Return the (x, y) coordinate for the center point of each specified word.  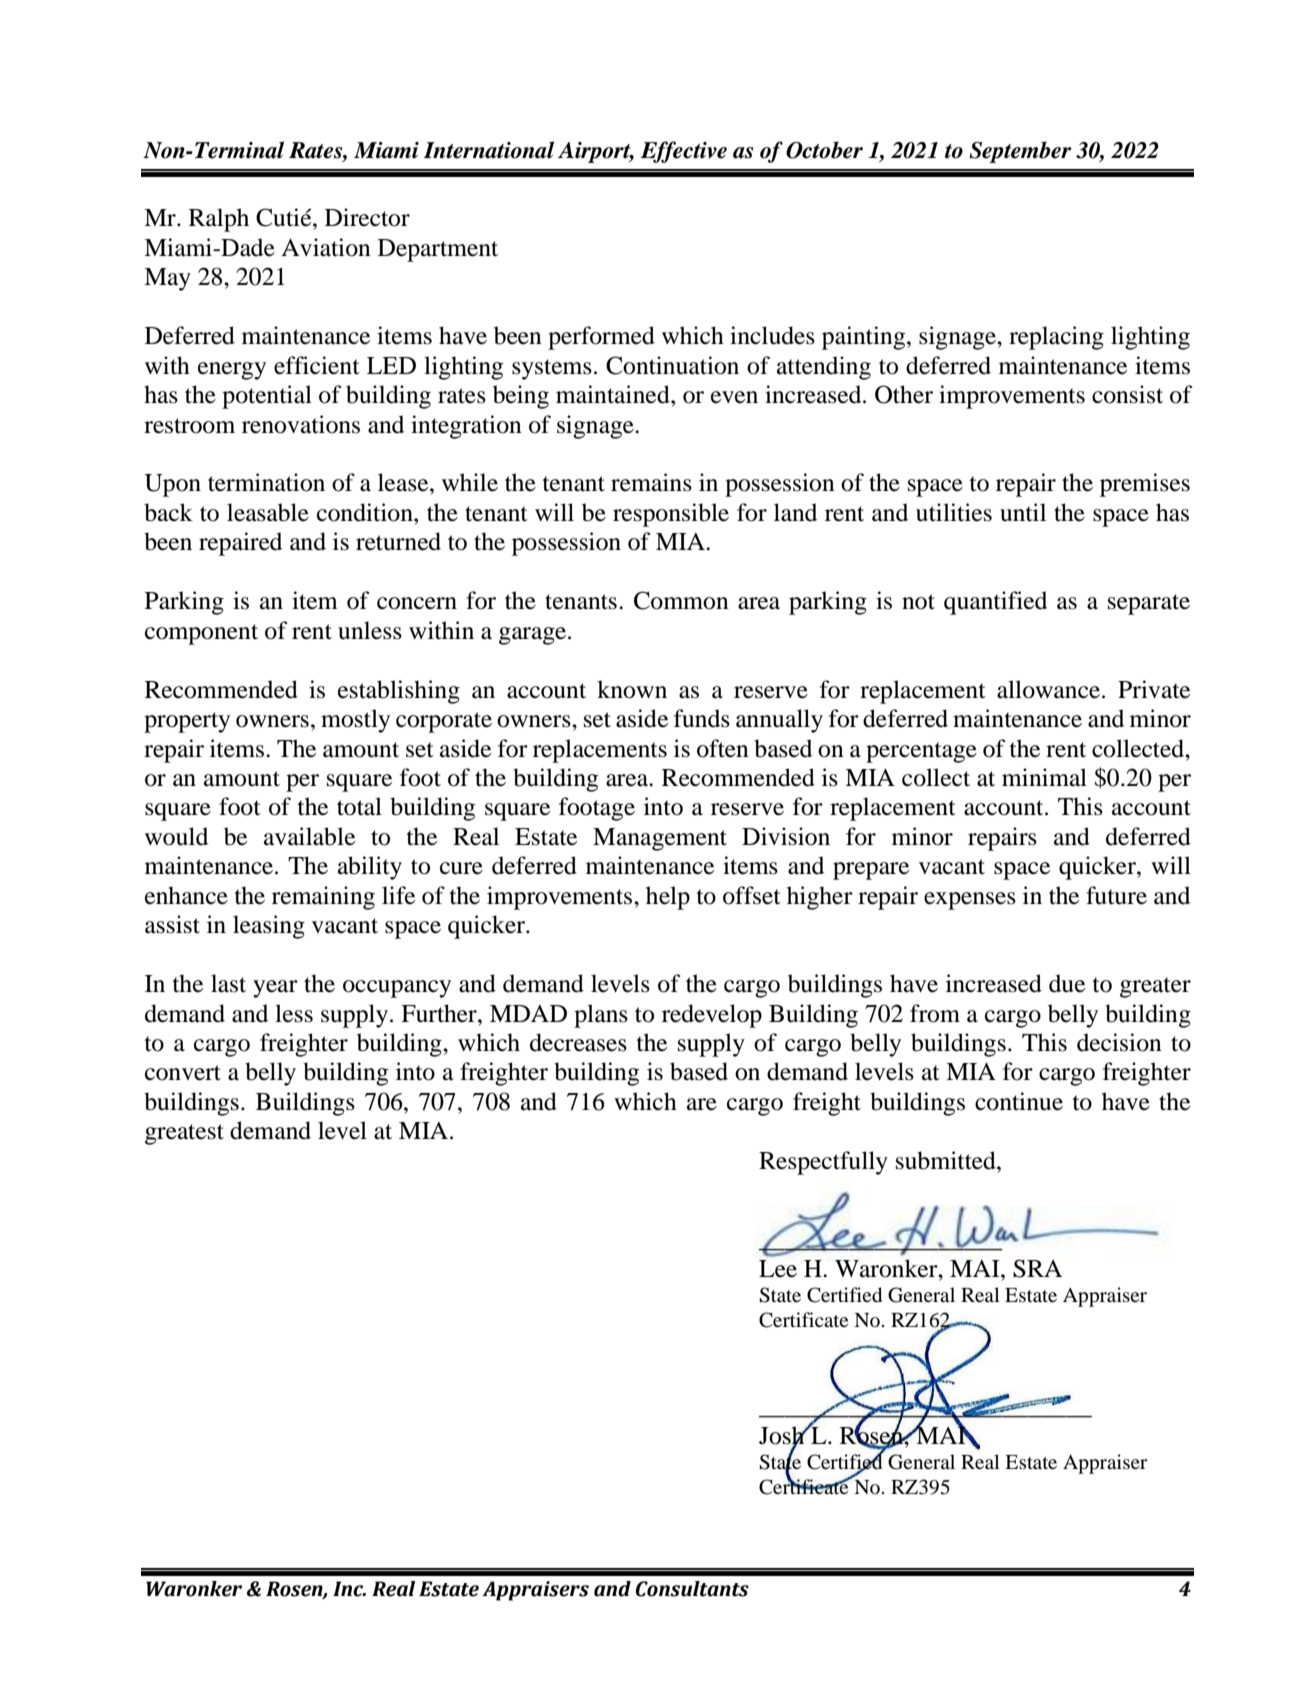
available (309, 836)
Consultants (692, 1589)
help (668, 898)
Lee (778, 1269)
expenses (970, 901)
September (1020, 152)
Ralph (219, 220)
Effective (684, 152)
